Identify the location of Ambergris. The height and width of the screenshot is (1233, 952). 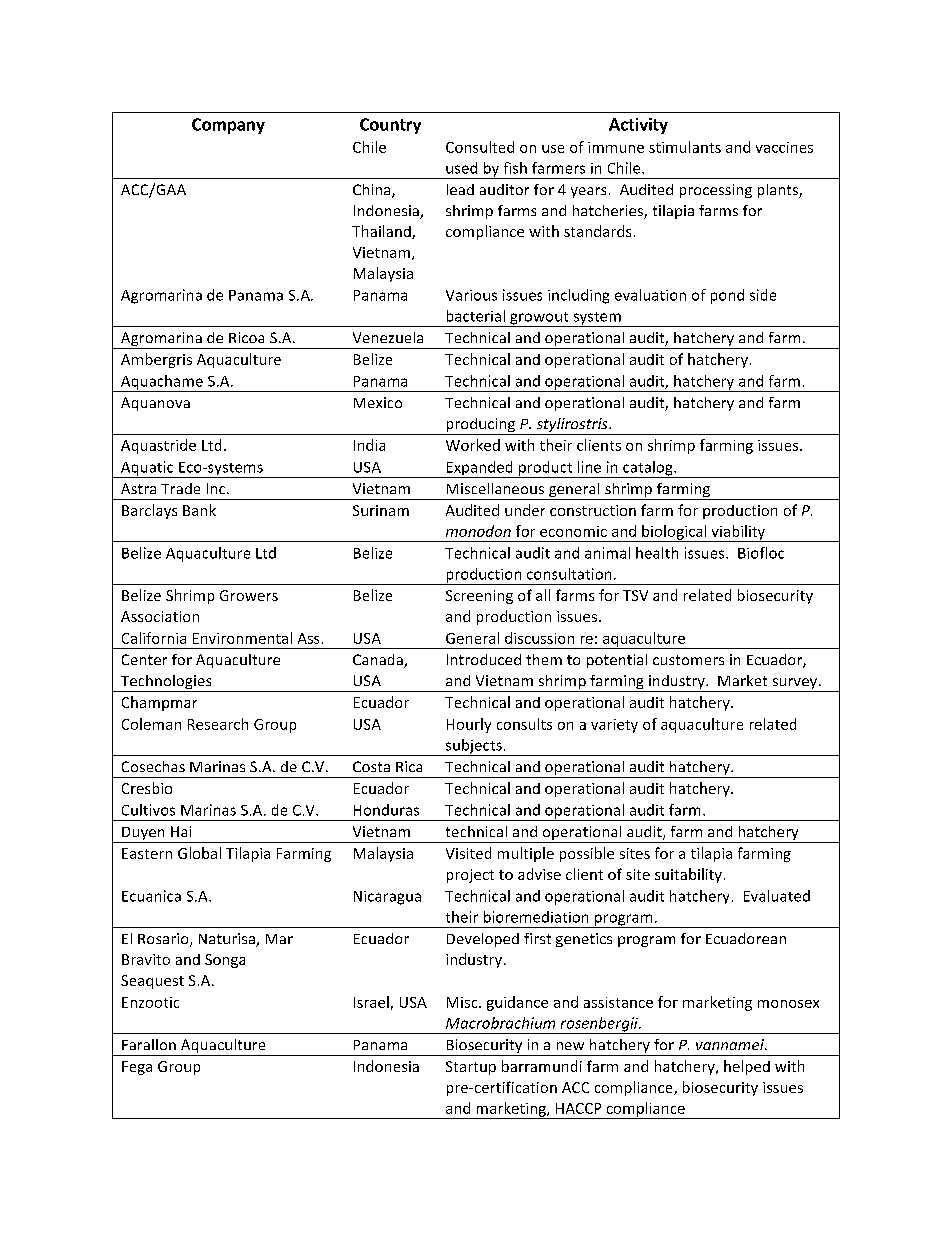
(156, 360).
